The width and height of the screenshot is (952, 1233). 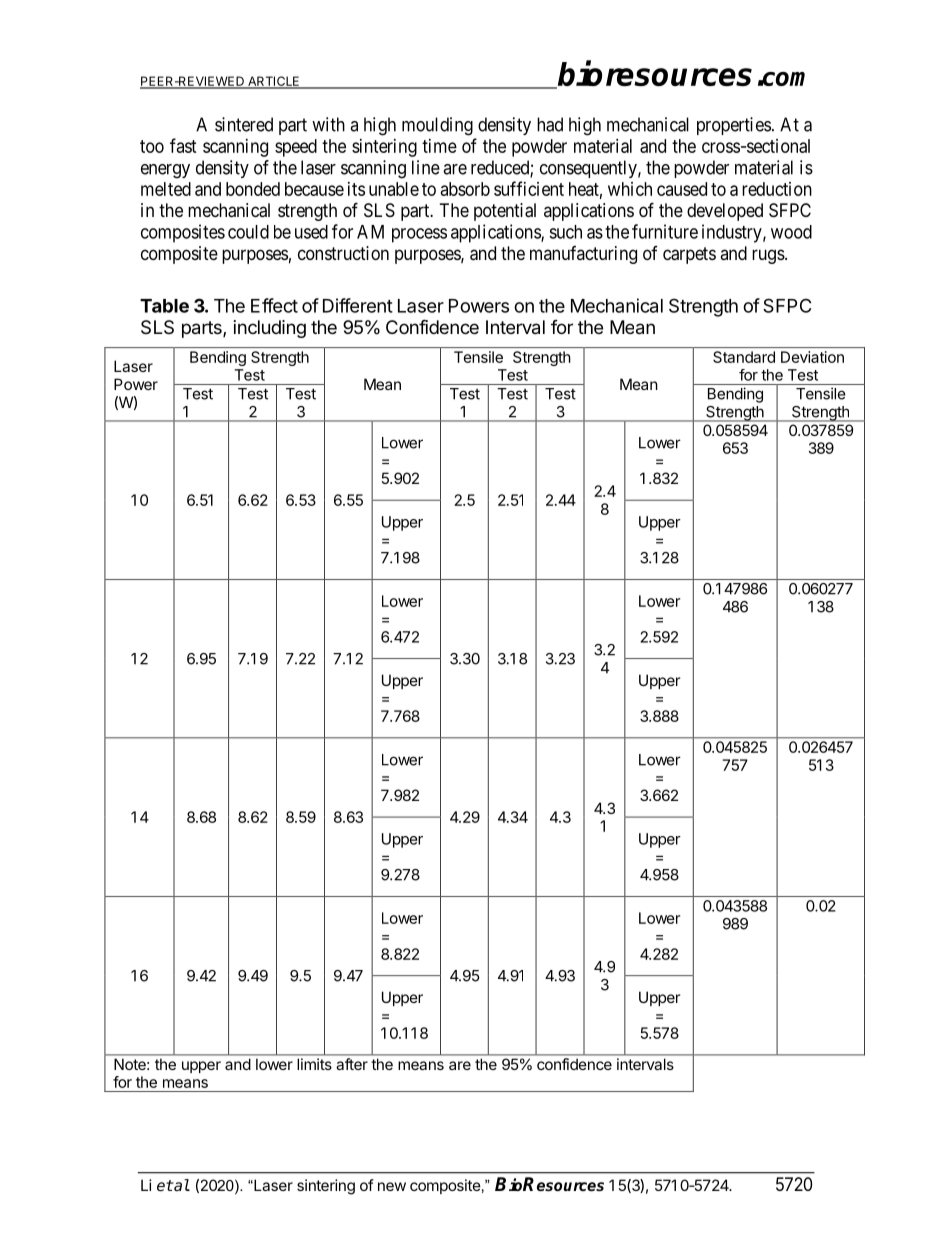 What do you see at coordinates (274, 305) in the screenshot?
I see `Effect` at bounding box center [274, 305].
